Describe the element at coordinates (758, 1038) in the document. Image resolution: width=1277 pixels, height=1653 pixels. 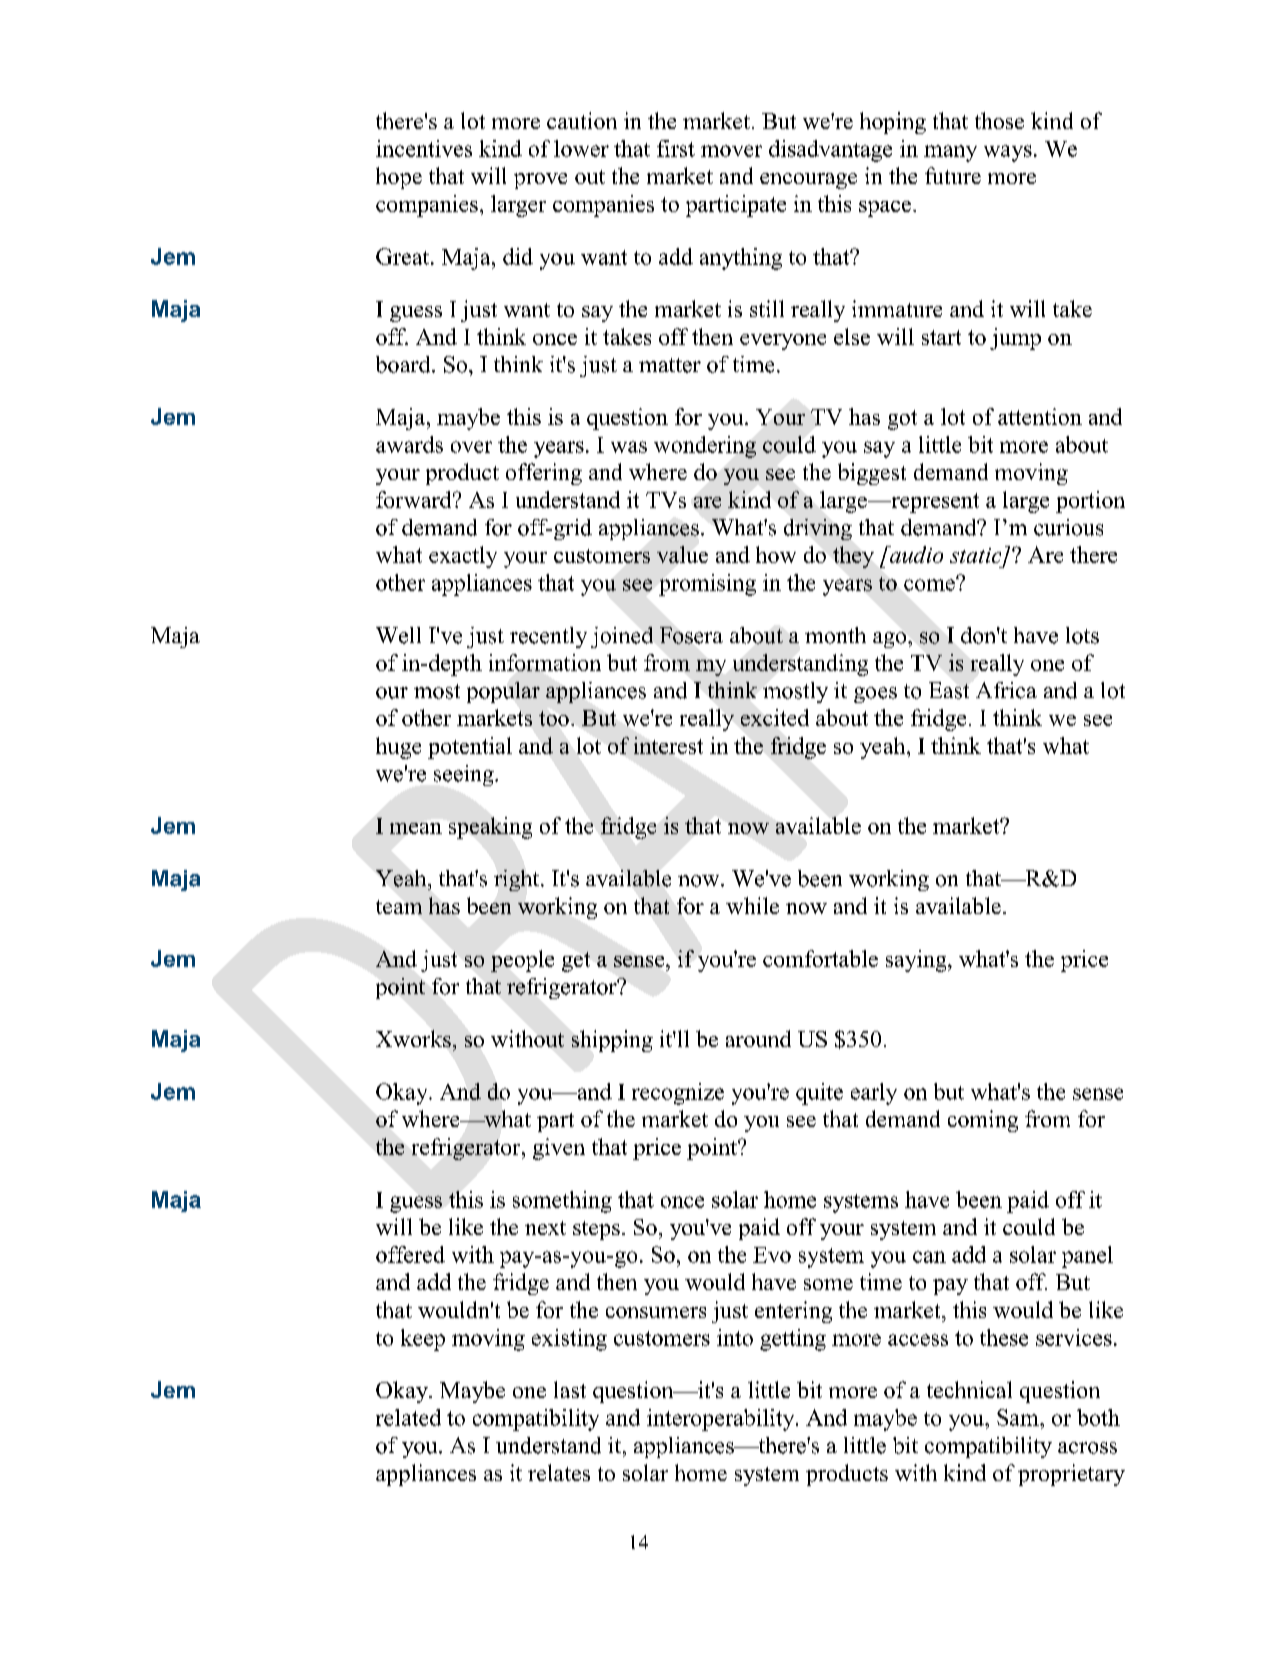
I see `around` at that location.
